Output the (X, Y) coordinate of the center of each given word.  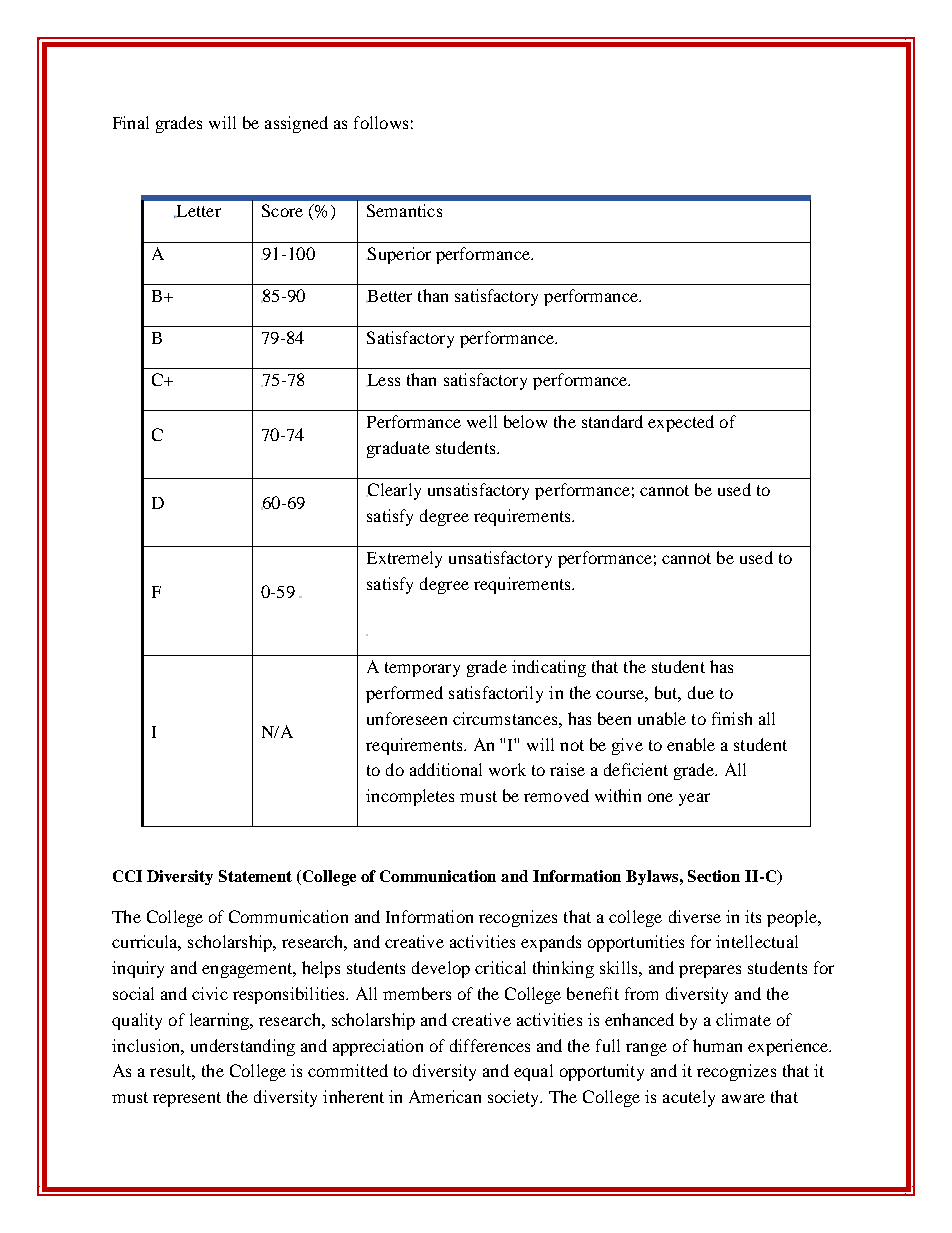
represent (187, 1099)
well (482, 421)
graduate (398, 449)
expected (681, 423)
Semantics (404, 210)
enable (691, 744)
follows (381, 122)
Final (131, 122)
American (445, 1096)
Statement (255, 876)
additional (446, 769)
